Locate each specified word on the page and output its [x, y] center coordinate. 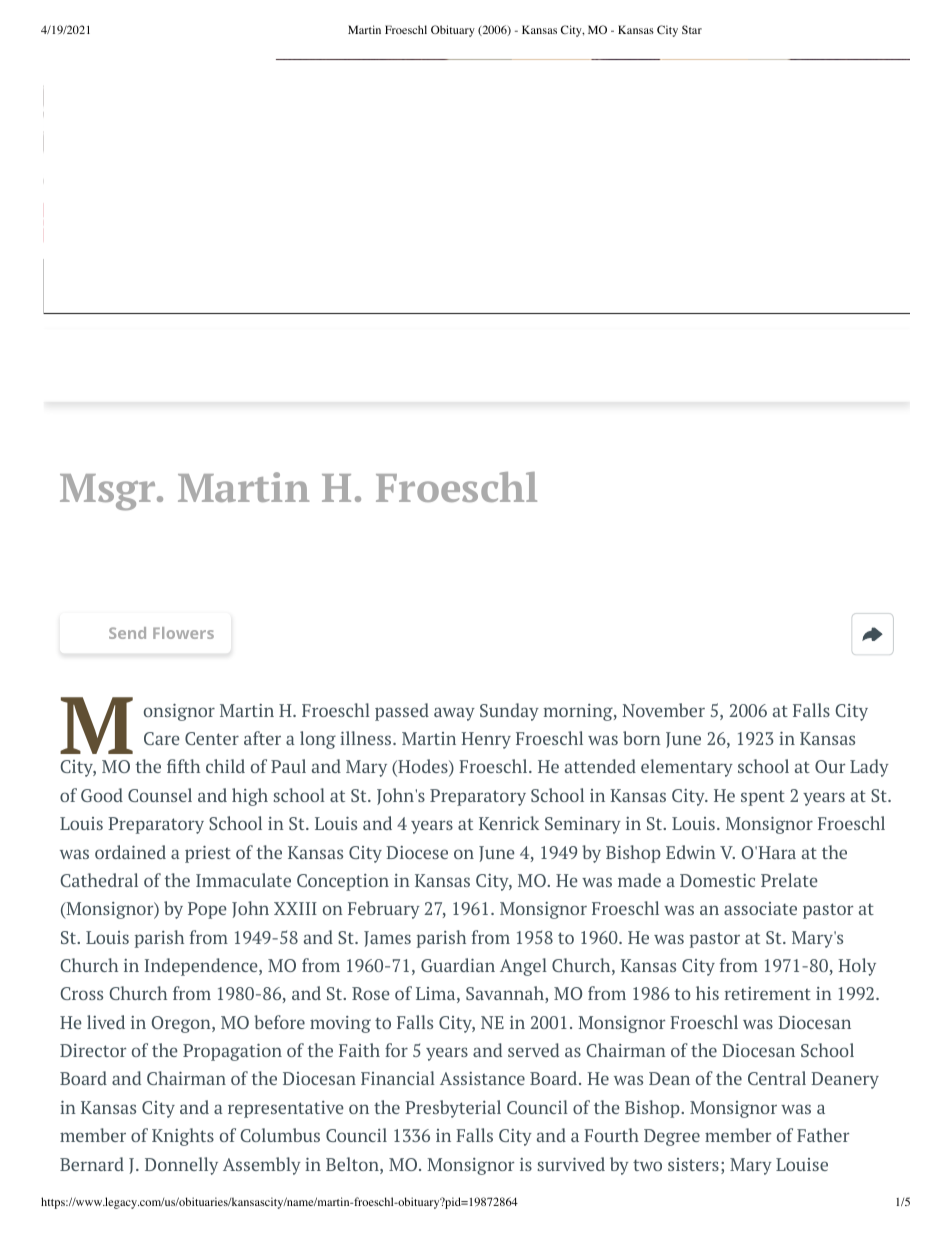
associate [760, 908]
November [663, 710]
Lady [869, 768]
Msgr [109, 492]
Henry [486, 740]
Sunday [509, 712]
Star [692, 29]
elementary [687, 768]
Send [127, 633]
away [454, 714]
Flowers [183, 633]
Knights [183, 1137]
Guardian [458, 965]
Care [162, 738]
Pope [207, 910]
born [642, 738]
